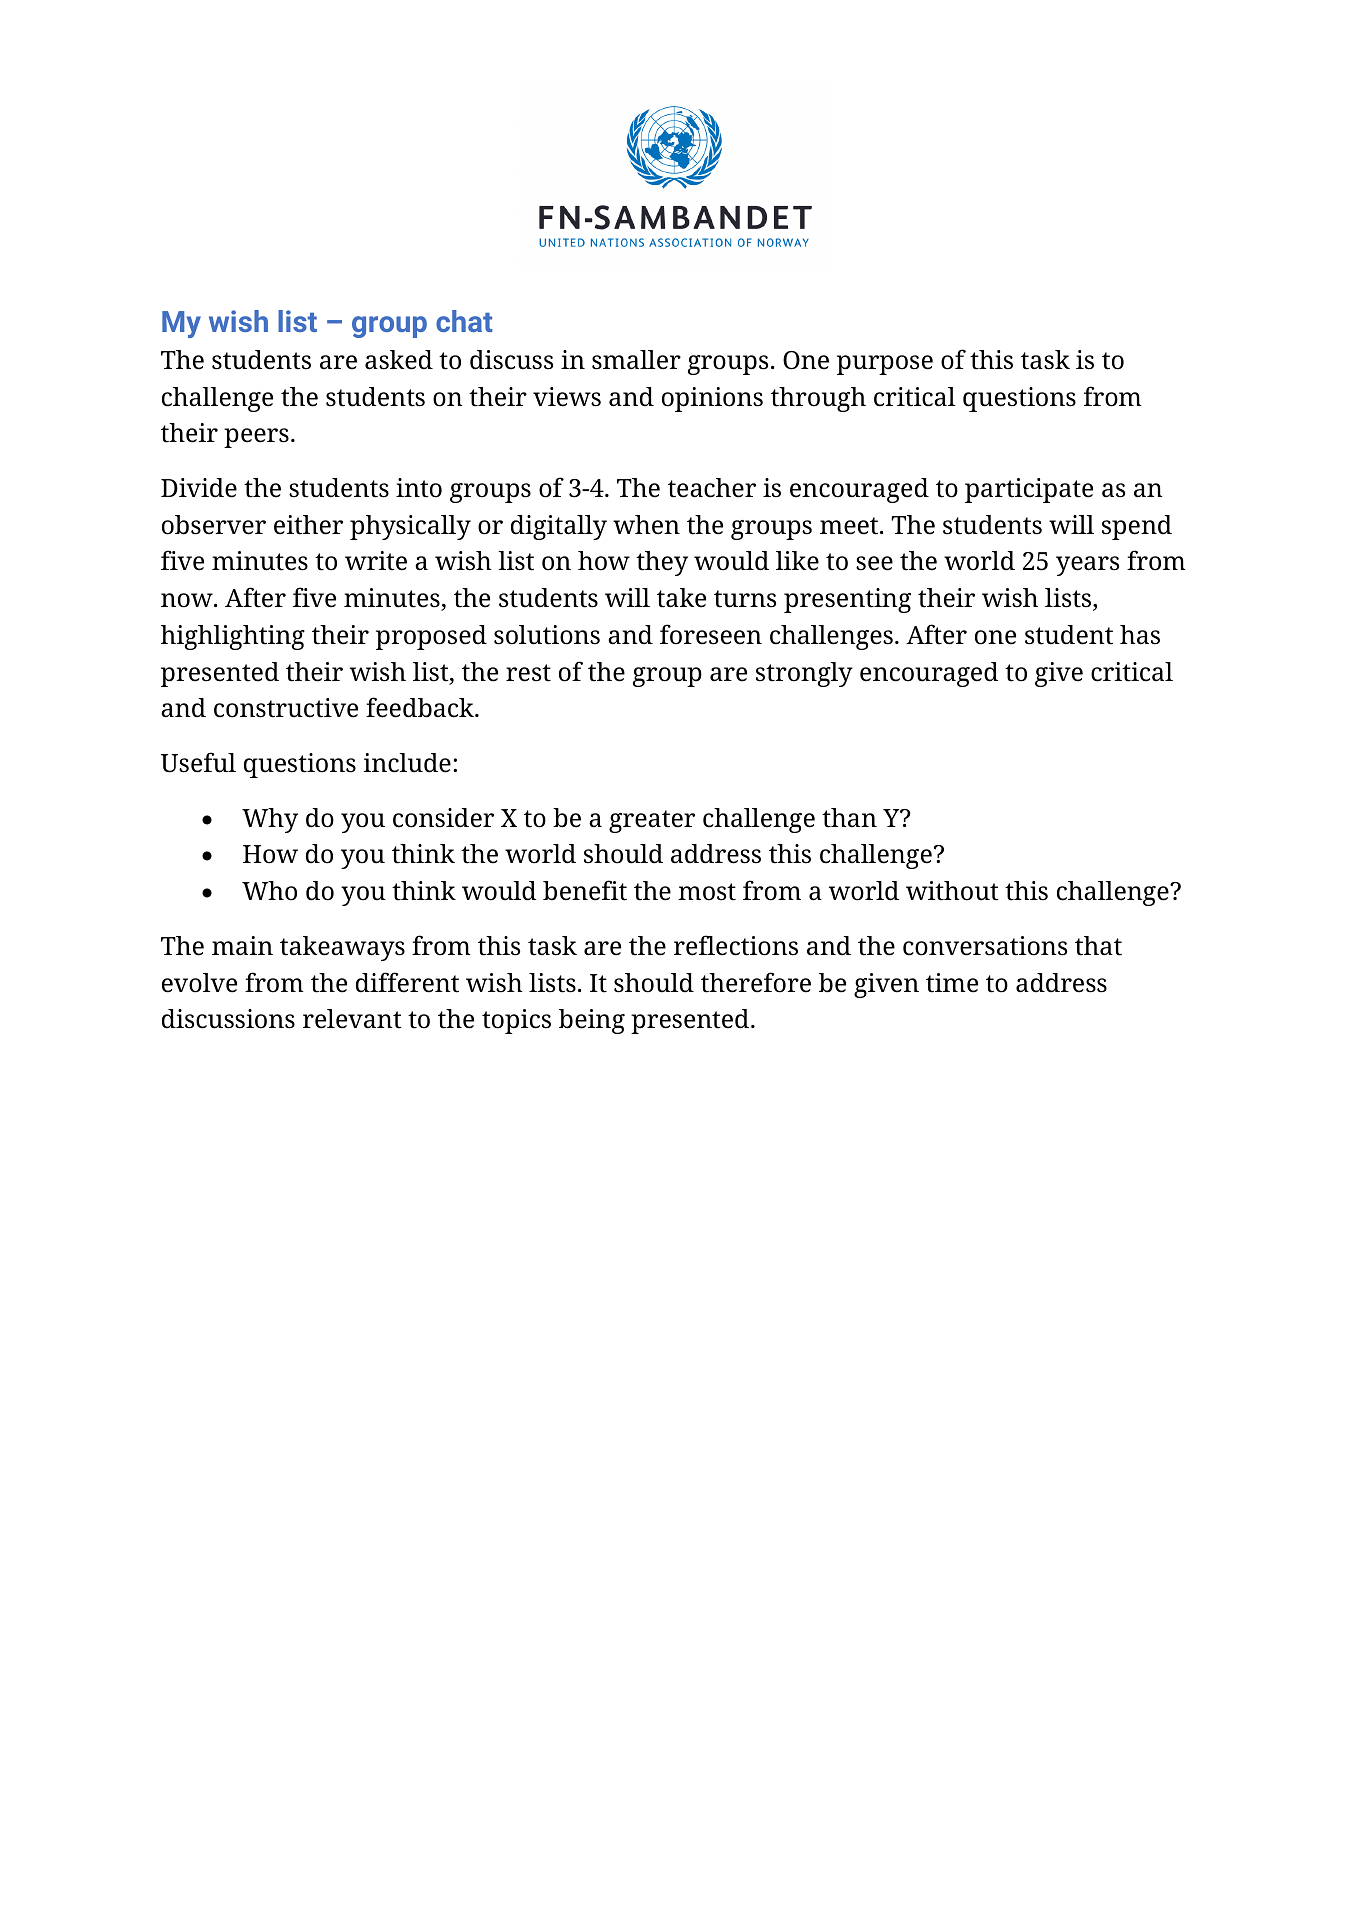 The height and width of the screenshot is (1909, 1350). What do you see at coordinates (1140, 635) in the screenshot?
I see `has` at bounding box center [1140, 635].
